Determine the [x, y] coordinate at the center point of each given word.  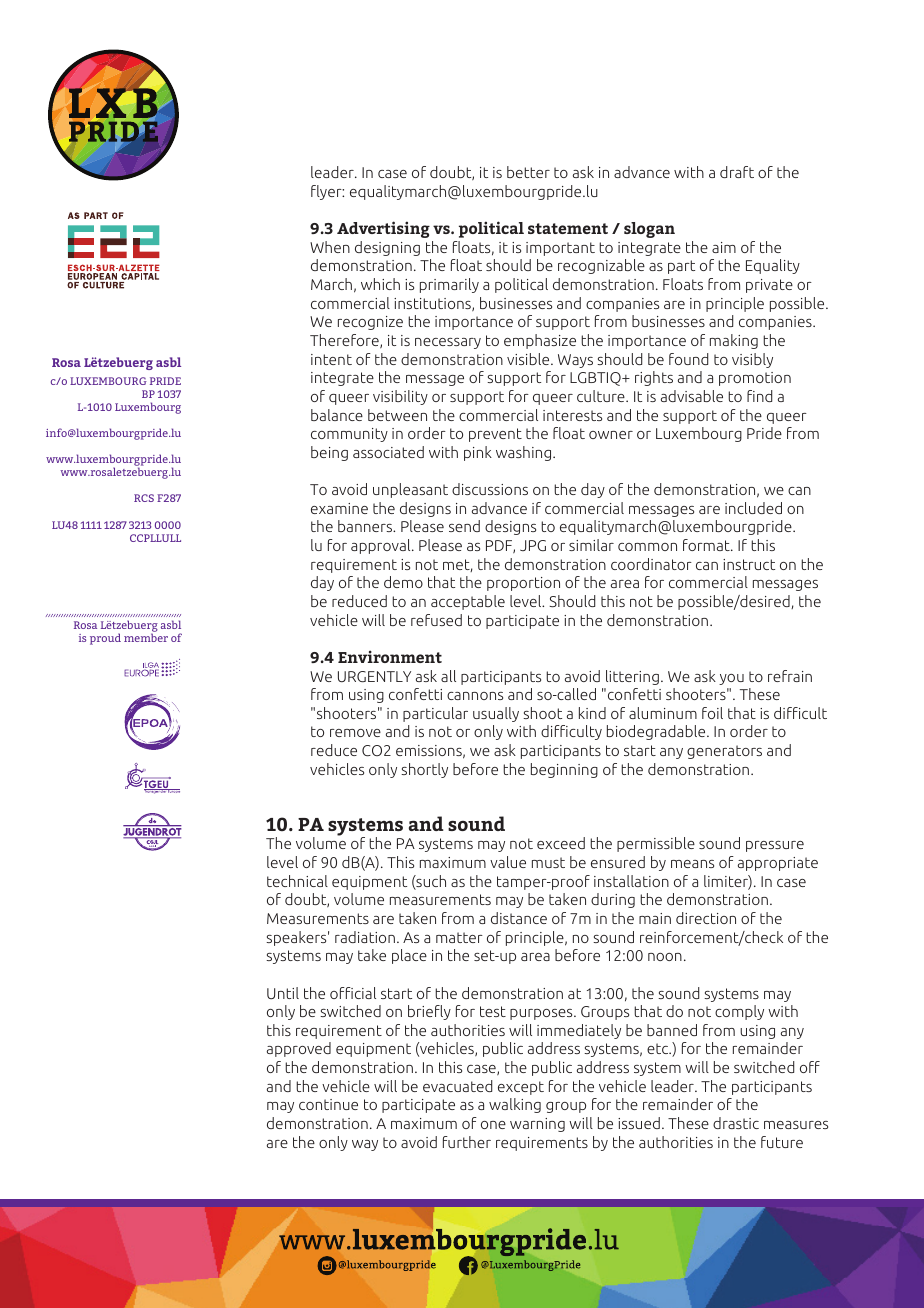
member [146, 637]
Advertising [383, 229]
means [692, 864]
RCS [144, 498]
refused [436, 620]
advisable [692, 396]
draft [737, 172]
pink [478, 453]
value [508, 862]
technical [297, 881]
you [731, 679]
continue [328, 1104]
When [330, 247]
